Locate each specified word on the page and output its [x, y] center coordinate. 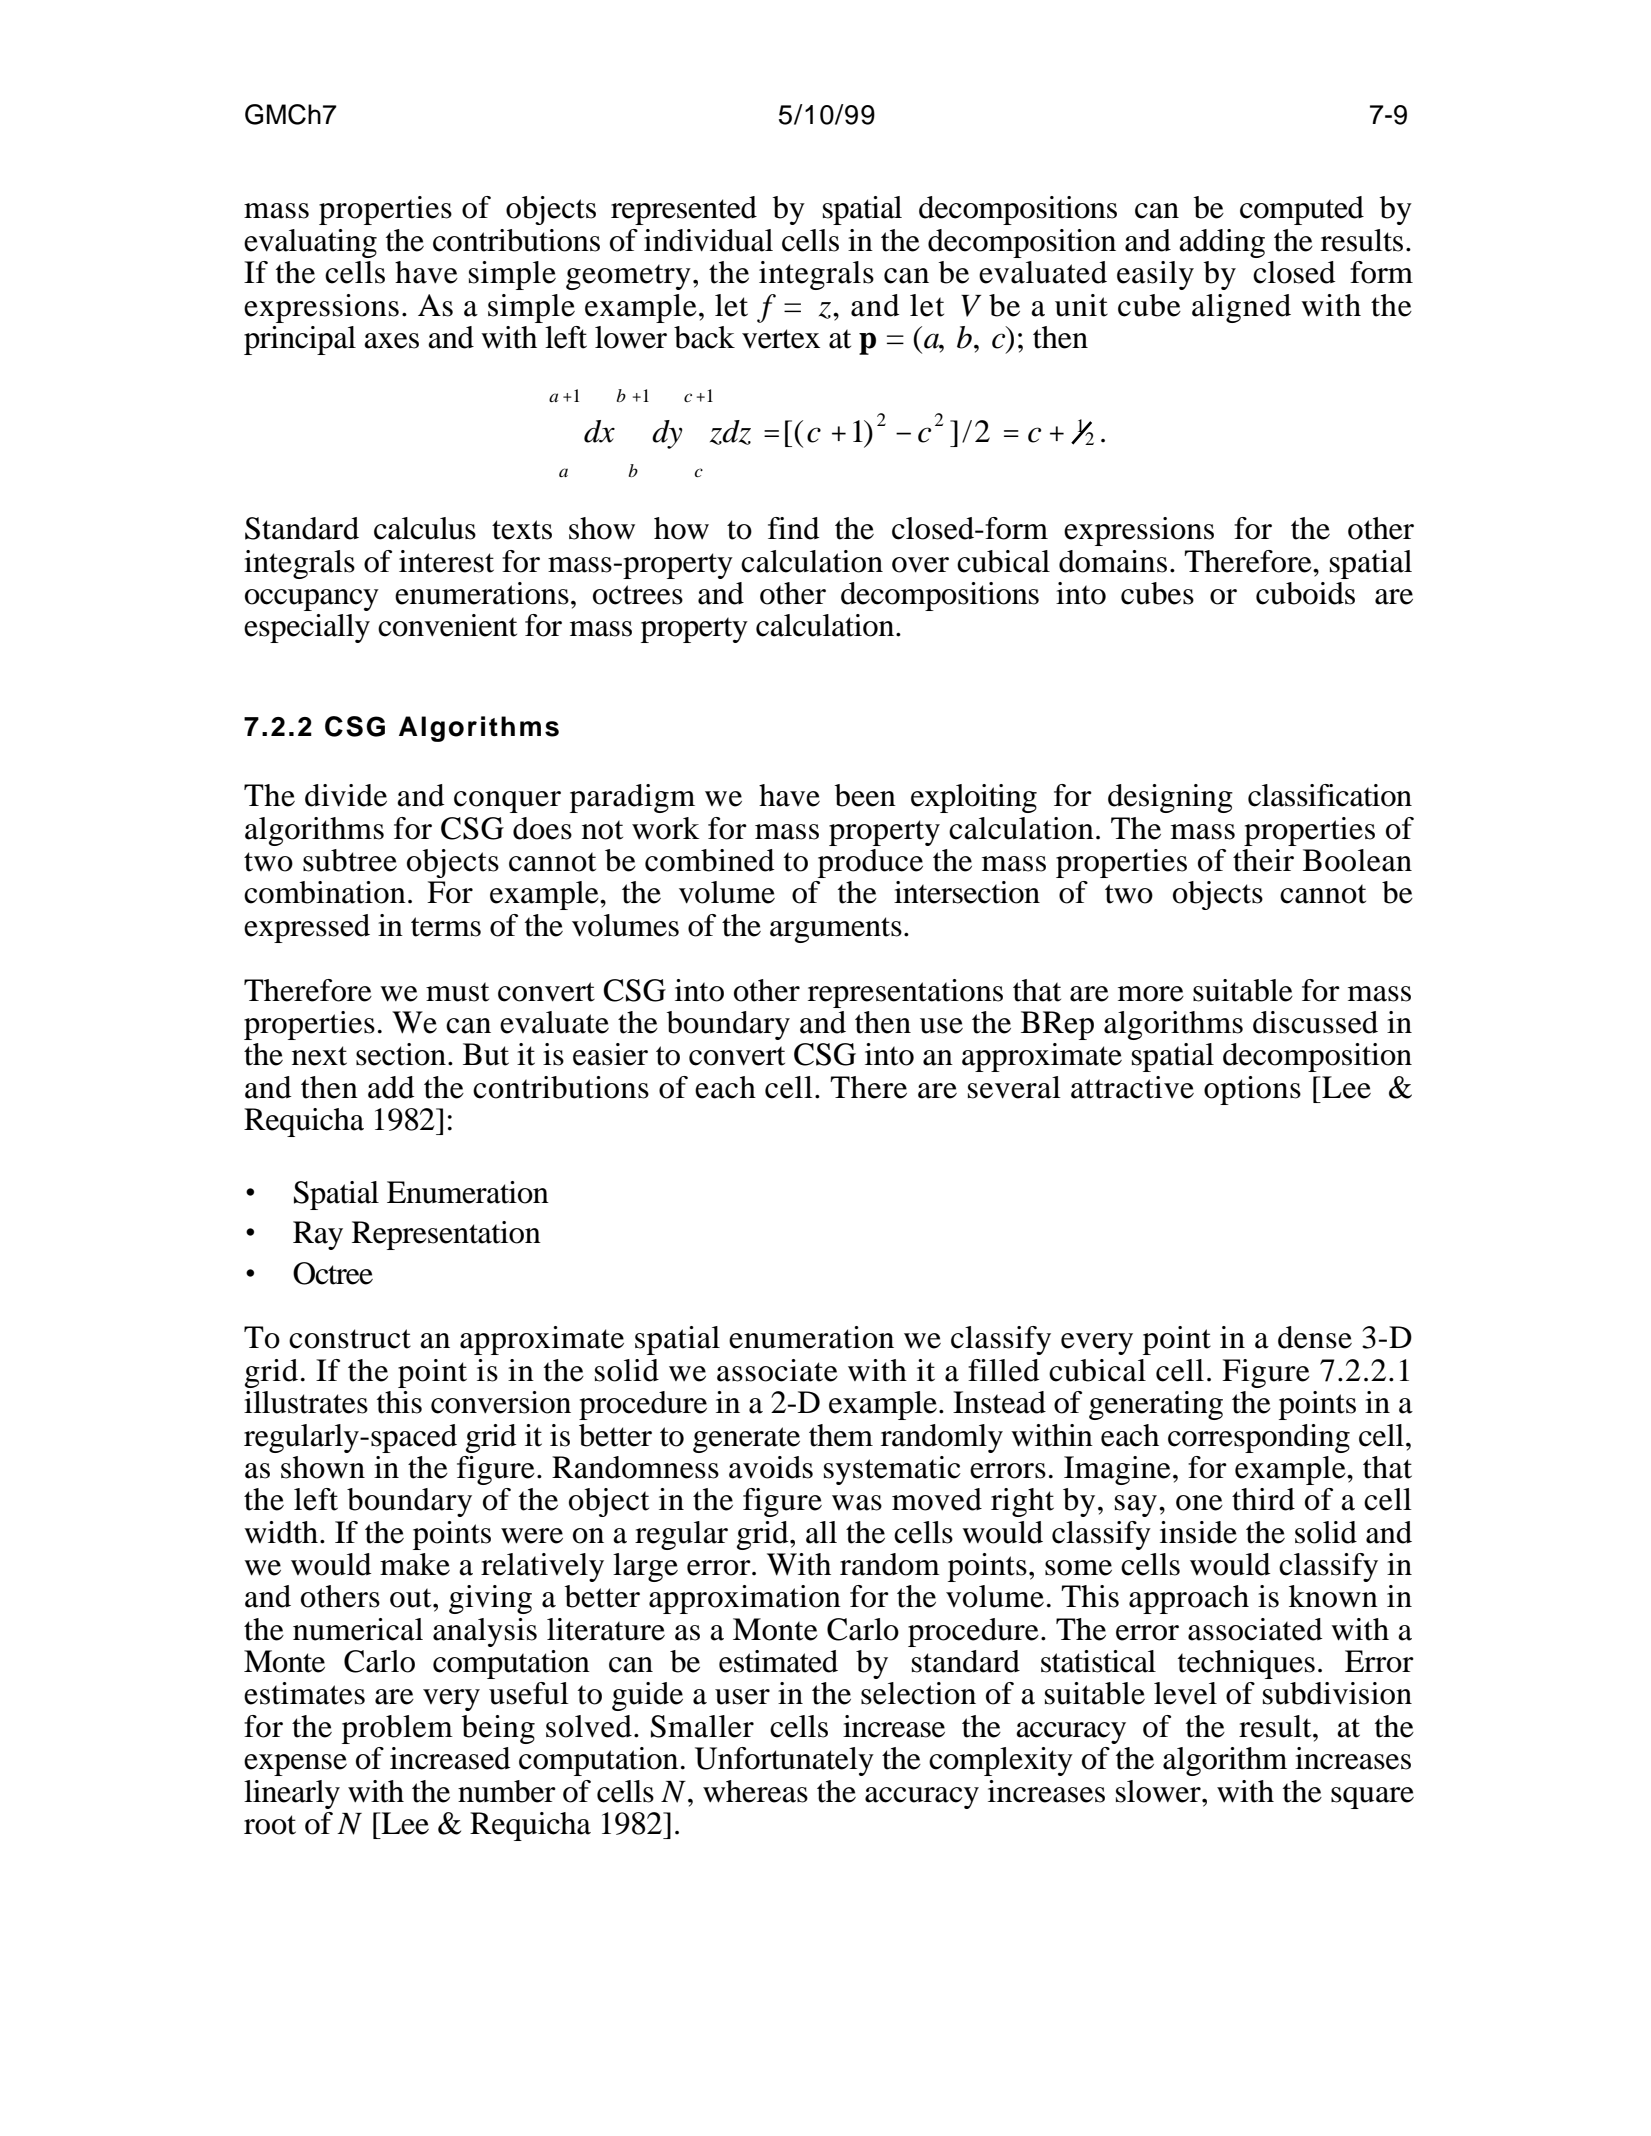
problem [397, 1729]
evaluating [310, 243]
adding [1222, 243]
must [457, 992]
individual [708, 240]
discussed [1315, 1022]
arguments [836, 930]
